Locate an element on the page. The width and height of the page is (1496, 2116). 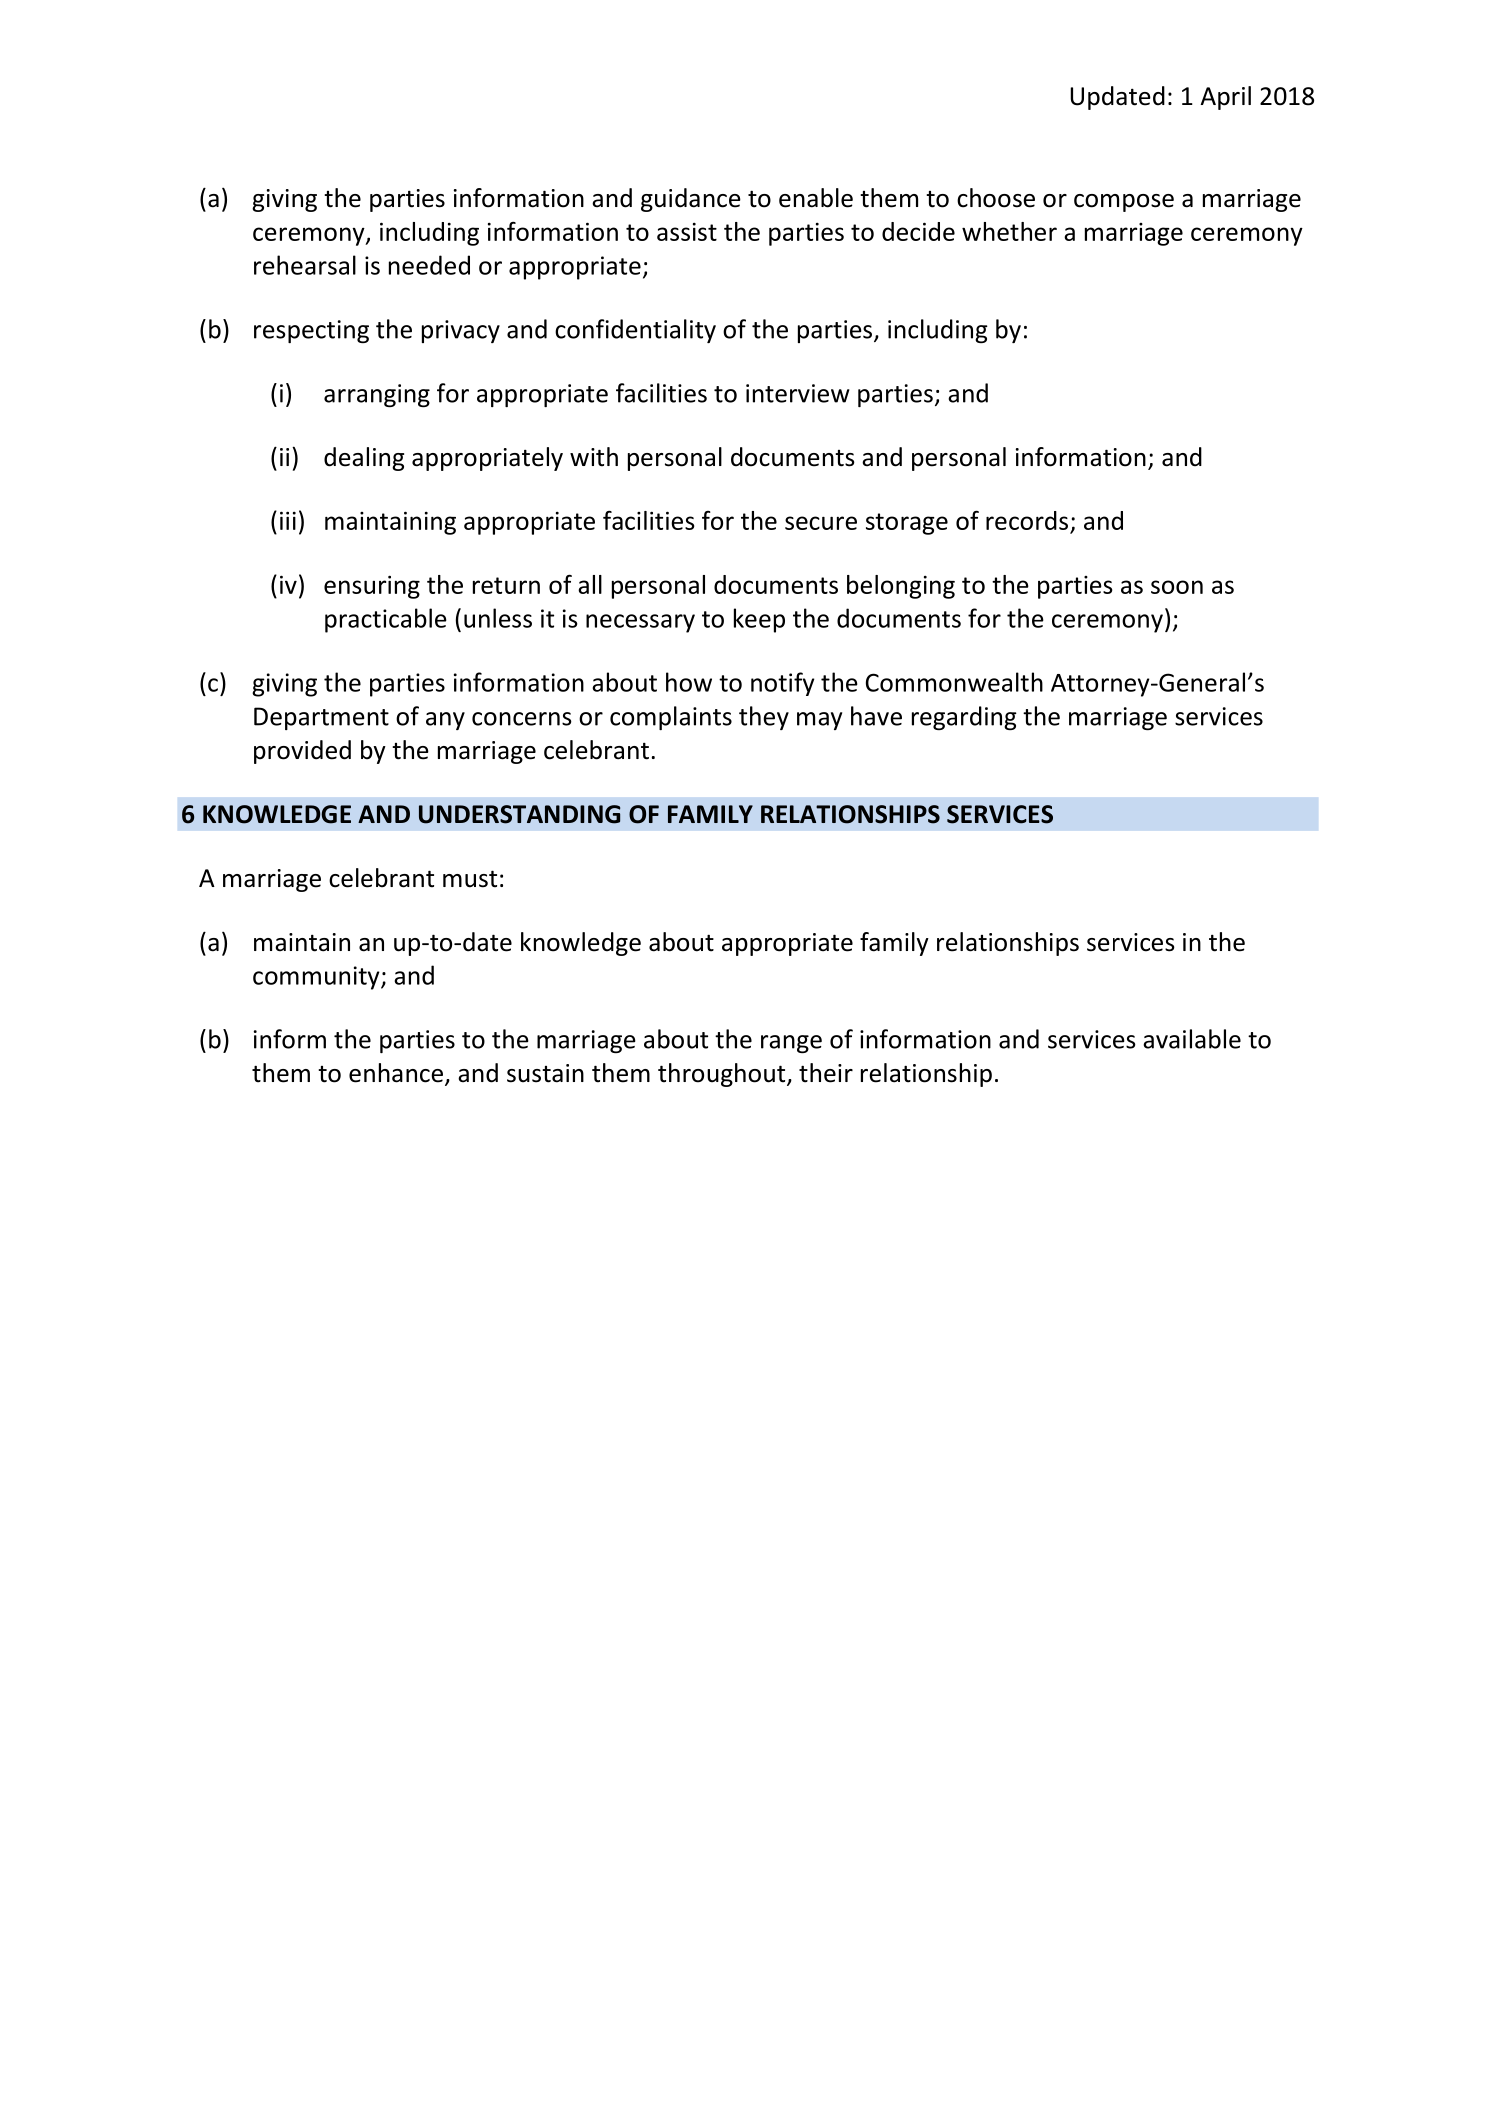
soon is located at coordinates (1177, 587).
